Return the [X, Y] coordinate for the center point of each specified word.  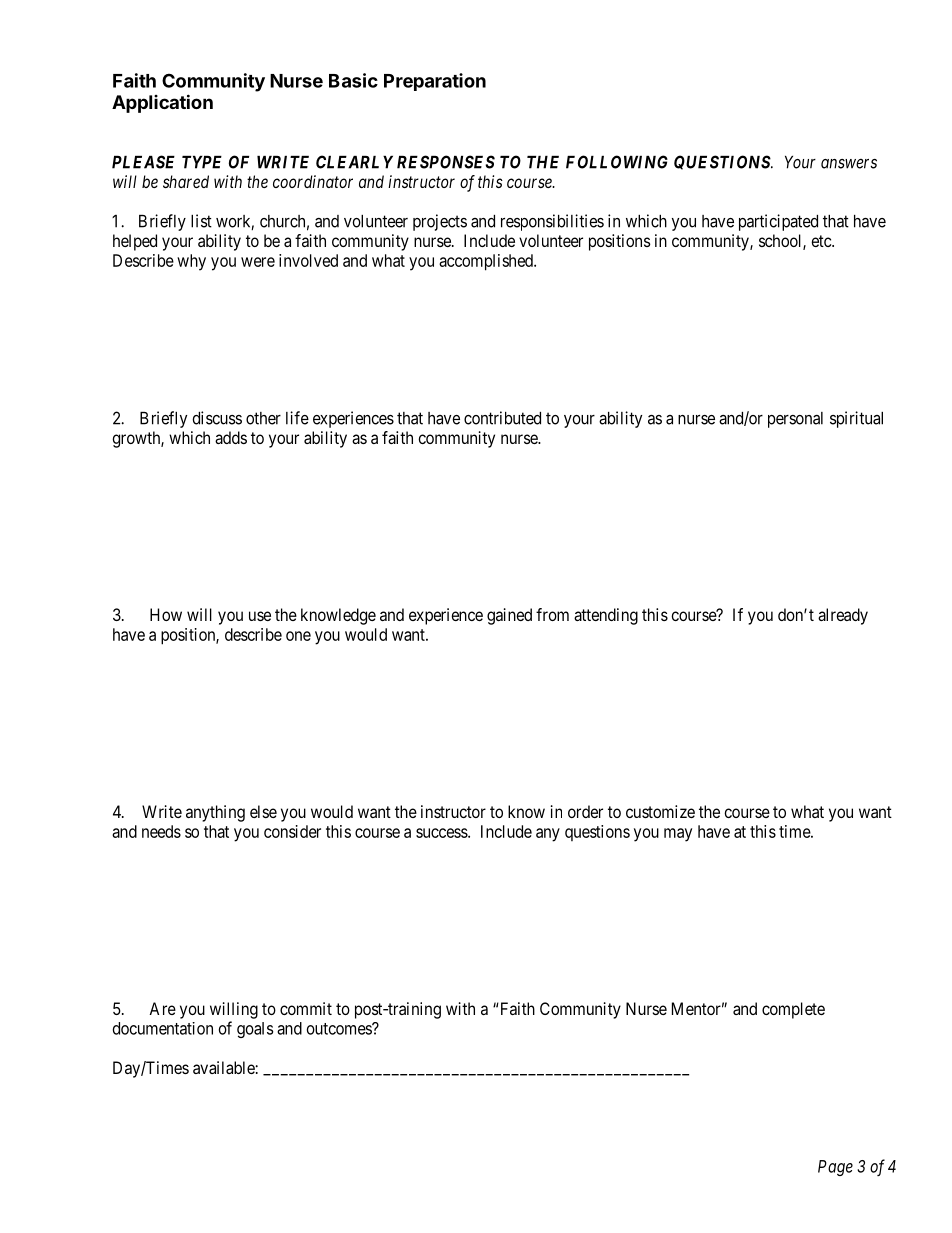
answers [849, 164]
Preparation [435, 82]
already [843, 616]
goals [255, 1030]
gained [509, 616]
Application [162, 103]
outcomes [340, 1029]
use [260, 616]
